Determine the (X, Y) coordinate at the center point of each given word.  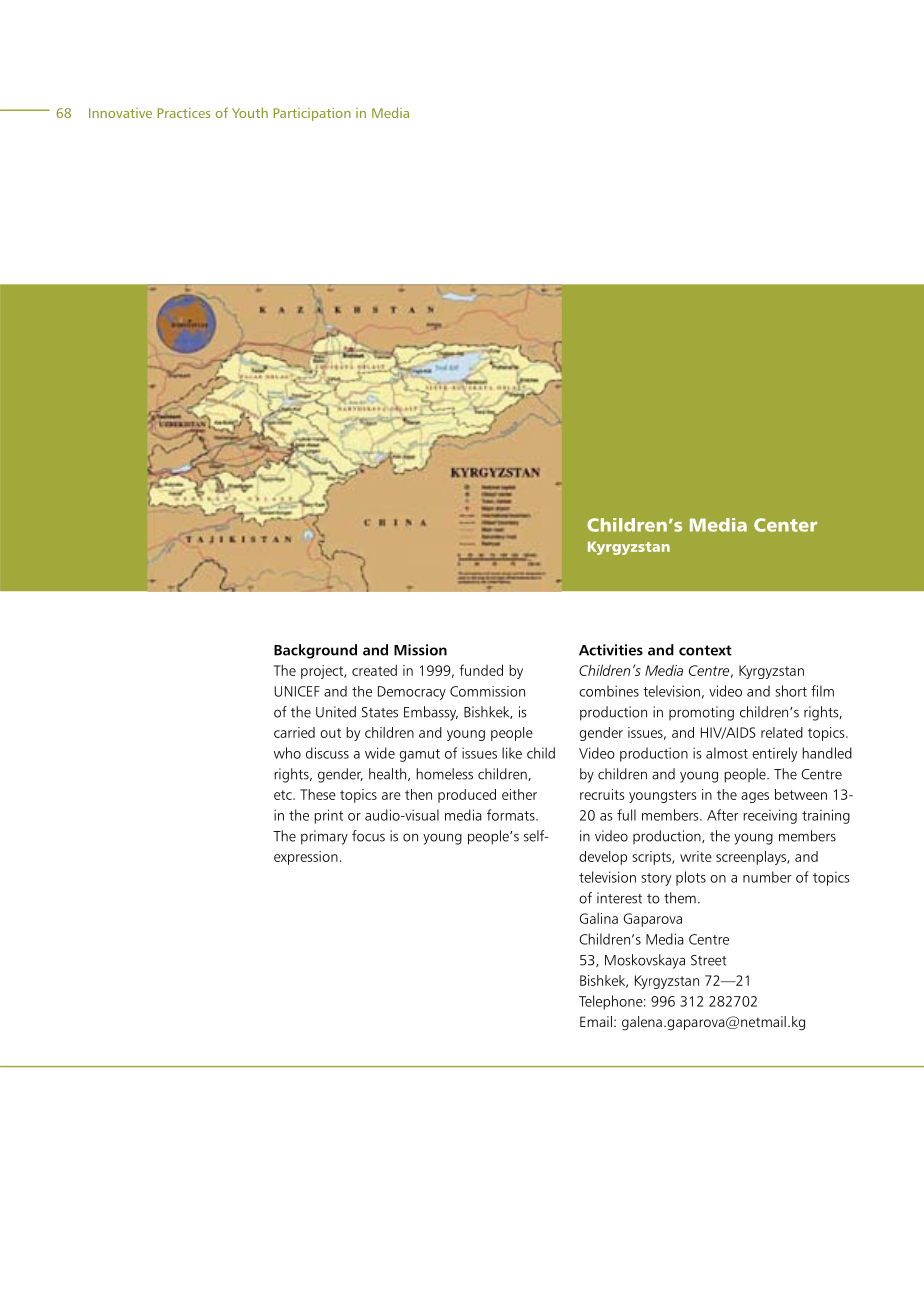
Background (315, 651)
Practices (184, 113)
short (791, 691)
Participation (312, 114)
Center (785, 525)
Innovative (120, 113)
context (705, 650)
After (723, 815)
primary (324, 837)
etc (284, 795)
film (822, 691)
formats (512, 815)
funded (481, 670)
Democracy (412, 693)
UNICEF (297, 691)
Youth (250, 112)
